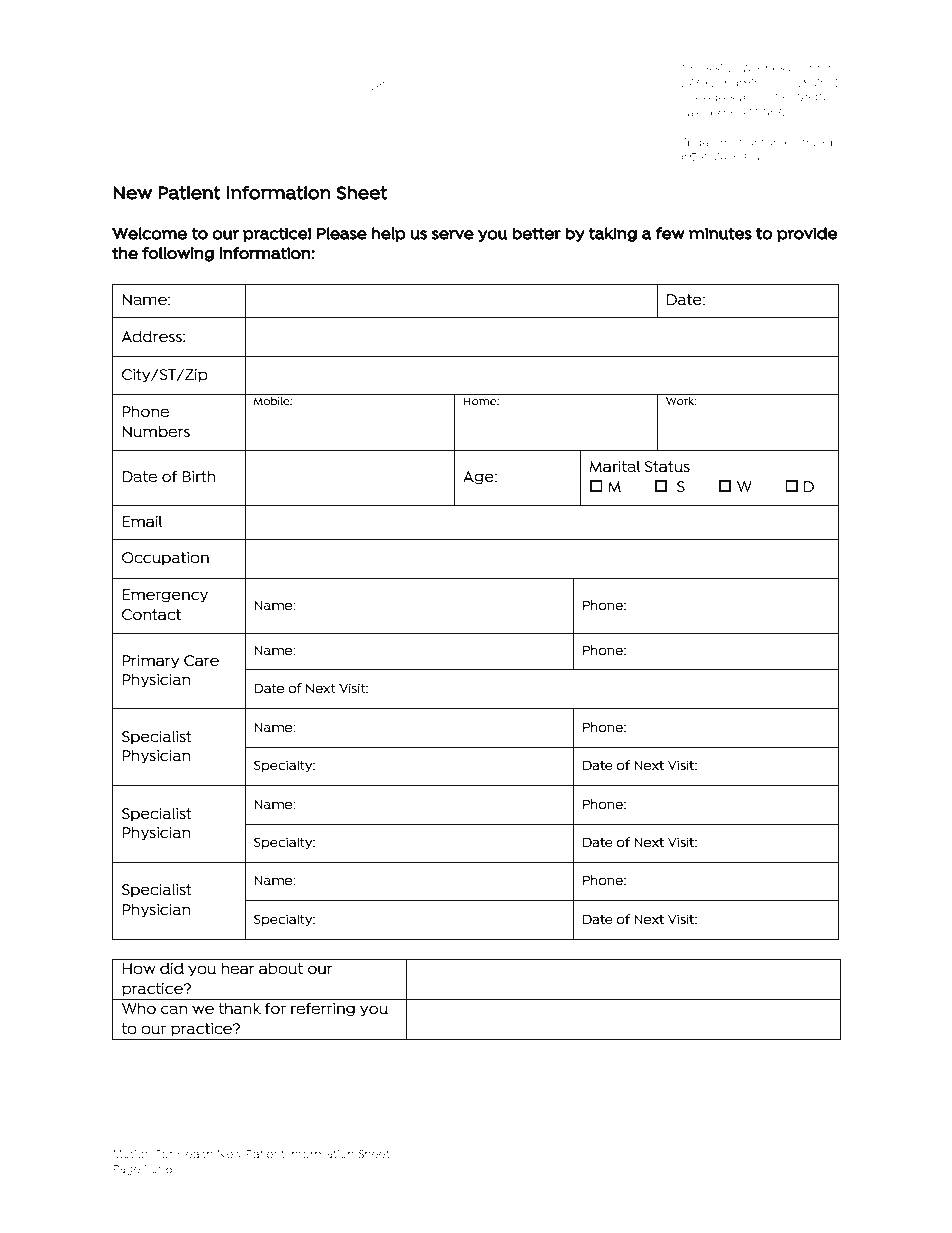 Image resolution: width=952 pixels, height=1233 pixels. Describe the element at coordinates (323, 1009) in the screenshot. I see `referring` at that location.
